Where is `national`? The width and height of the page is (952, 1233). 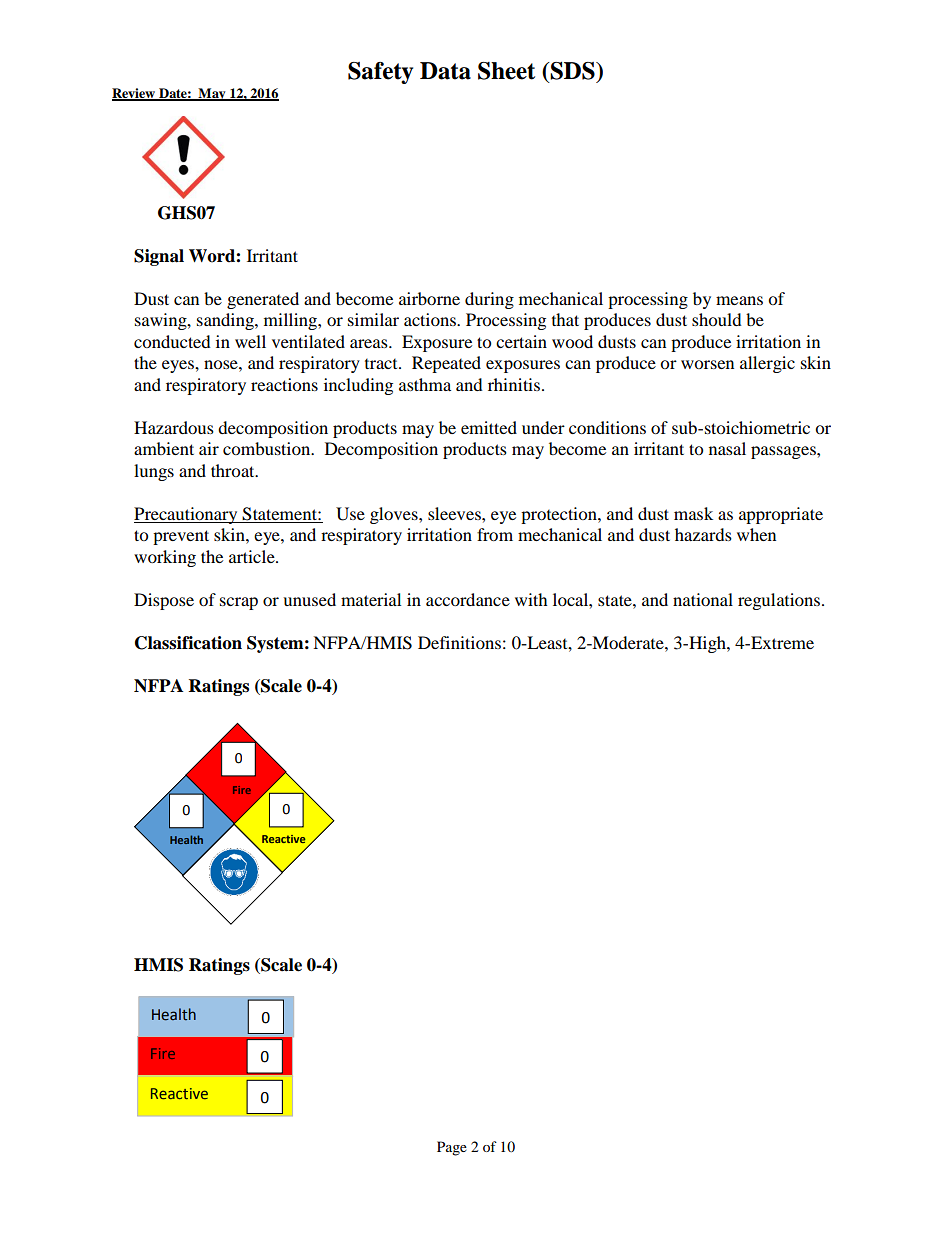 national is located at coordinates (703, 599).
